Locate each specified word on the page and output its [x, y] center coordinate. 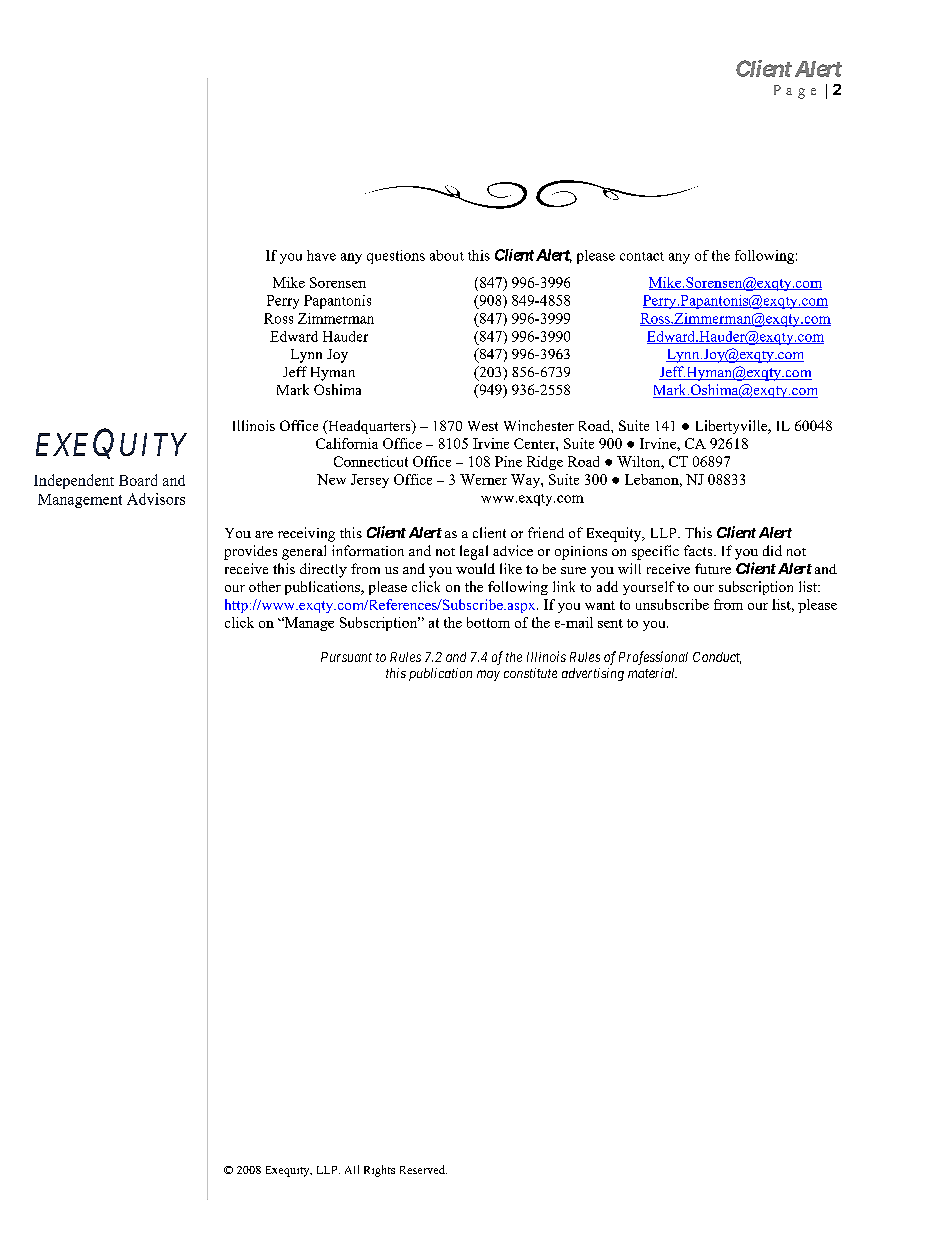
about [447, 255]
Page [795, 92]
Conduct [717, 658]
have [321, 255]
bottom [488, 622]
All [352, 1169]
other [265, 586]
